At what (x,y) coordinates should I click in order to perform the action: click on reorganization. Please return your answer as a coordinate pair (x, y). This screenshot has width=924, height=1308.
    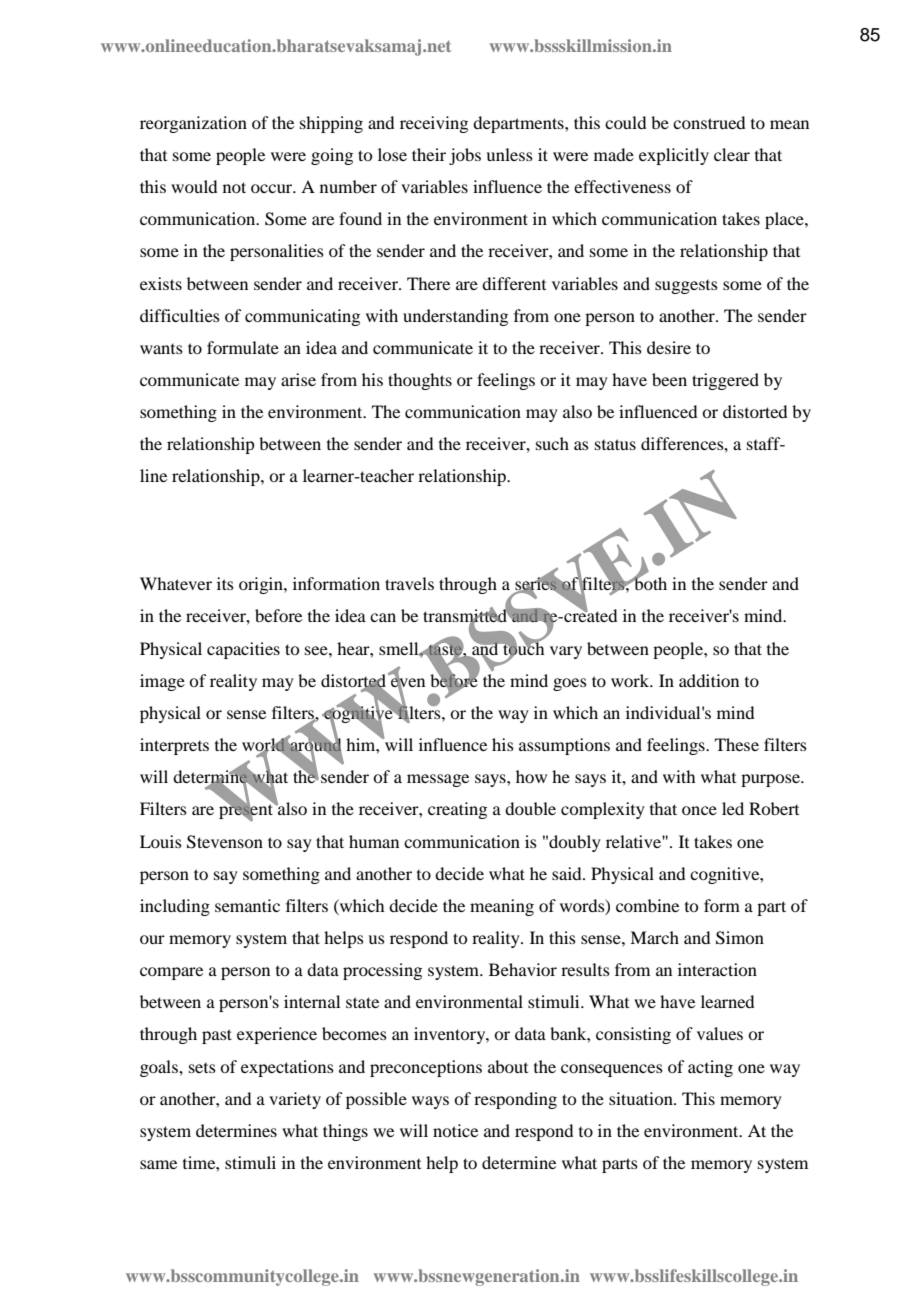
    Looking at the image, I should click on (193, 124).
